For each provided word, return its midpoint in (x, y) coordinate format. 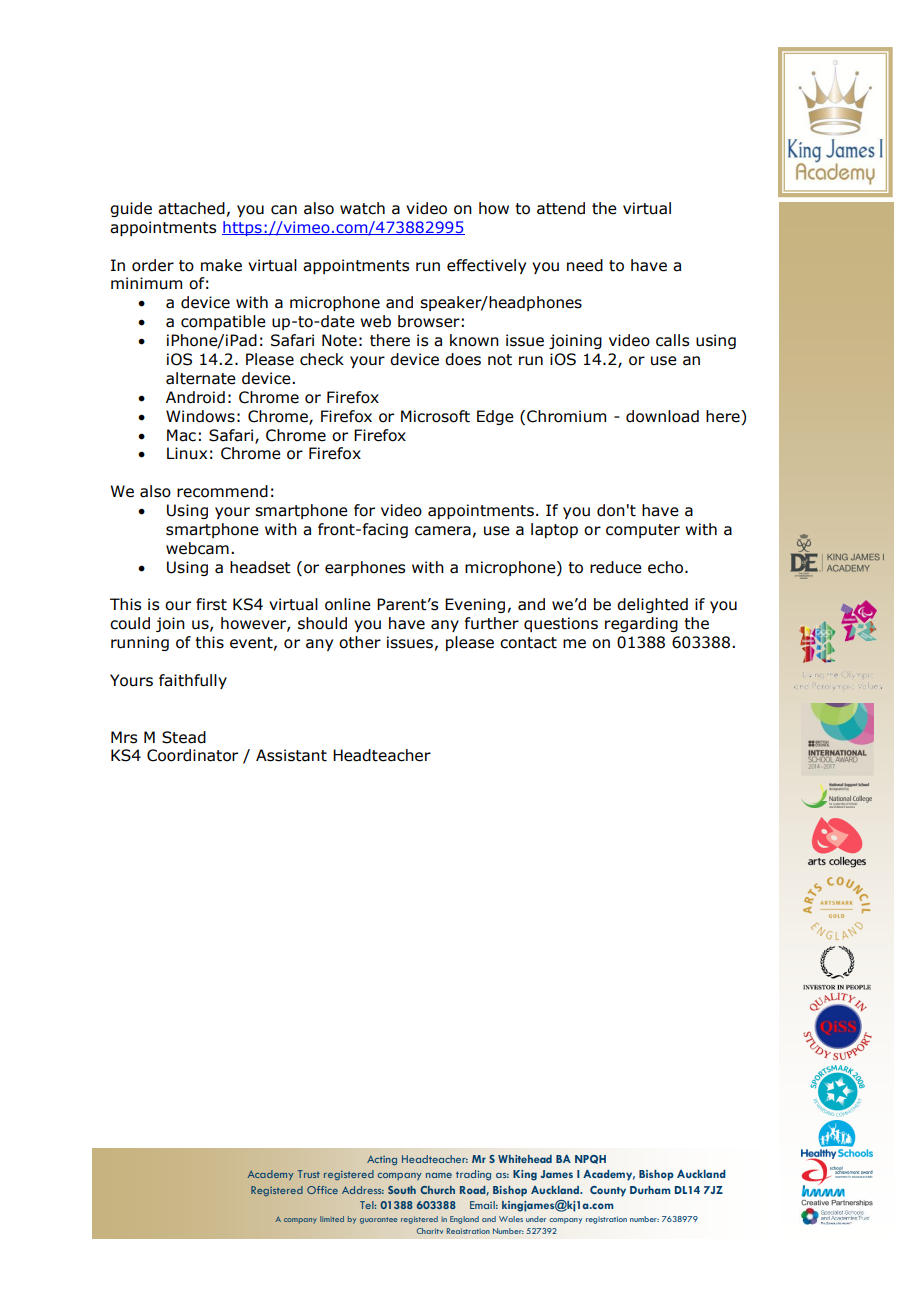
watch (362, 208)
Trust (309, 1174)
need (585, 265)
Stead (184, 737)
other (360, 642)
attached (191, 208)
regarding (641, 624)
